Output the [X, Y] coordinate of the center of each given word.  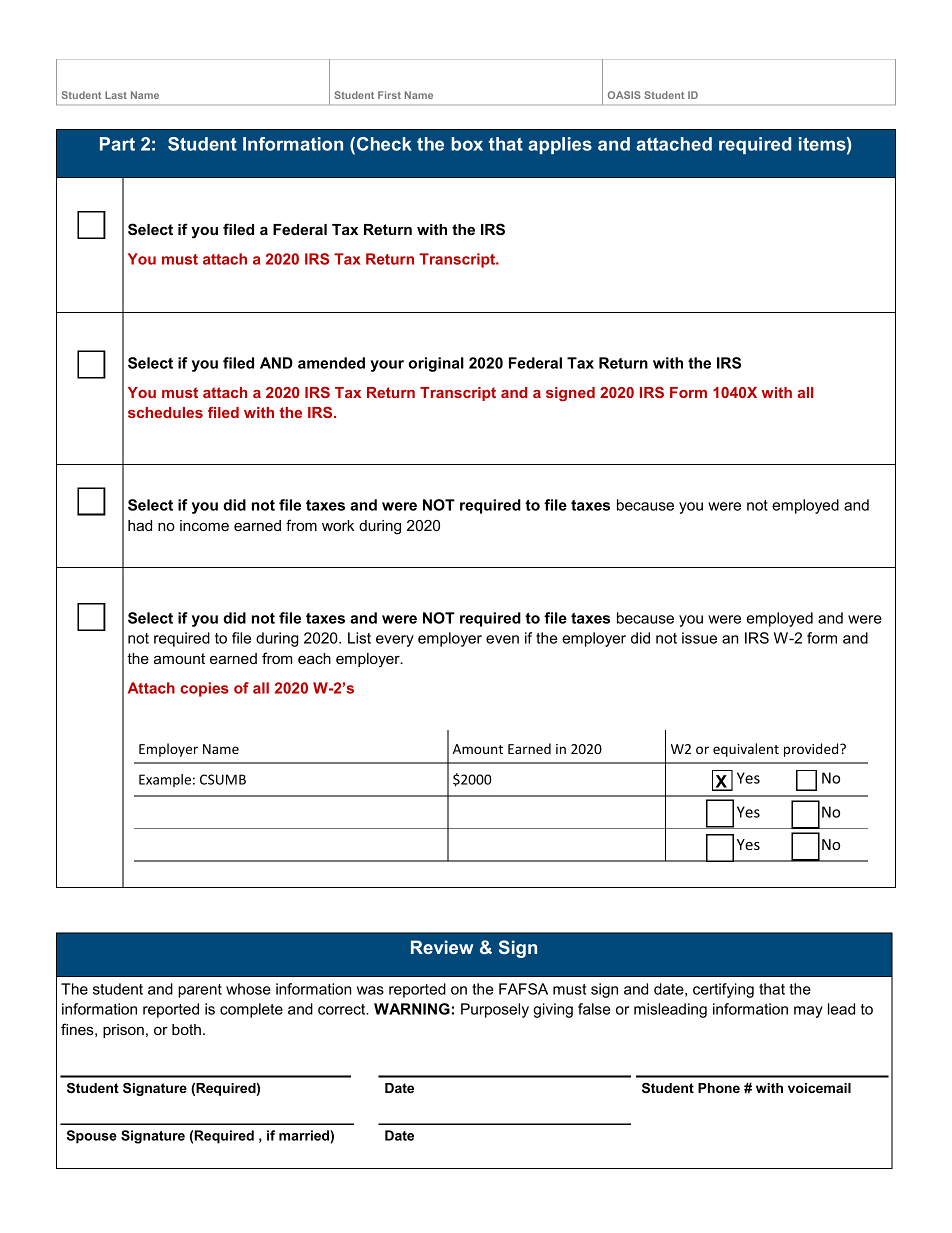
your [387, 366]
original [436, 364]
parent [200, 991]
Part [117, 144]
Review [442, 947]
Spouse [92, 1137]
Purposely [495, 1010]
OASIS [624, 95]
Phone [719, 1088]
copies [204, 689]
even [502, 639]
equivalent [746, 750]
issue [699, 638]
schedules [165, 412]
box [467, 144]
